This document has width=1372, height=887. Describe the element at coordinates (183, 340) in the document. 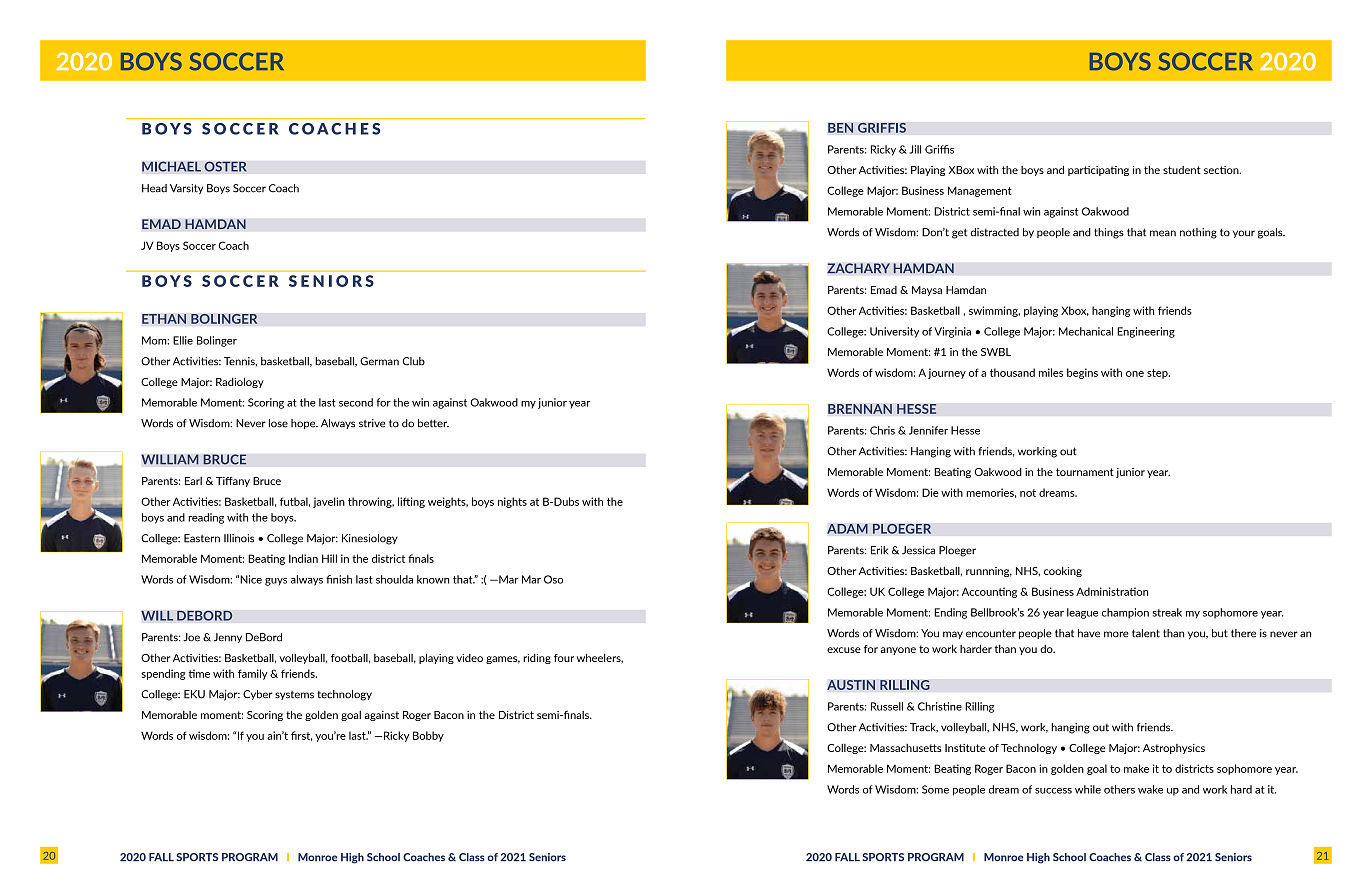

I see `Ellie` at that location.
